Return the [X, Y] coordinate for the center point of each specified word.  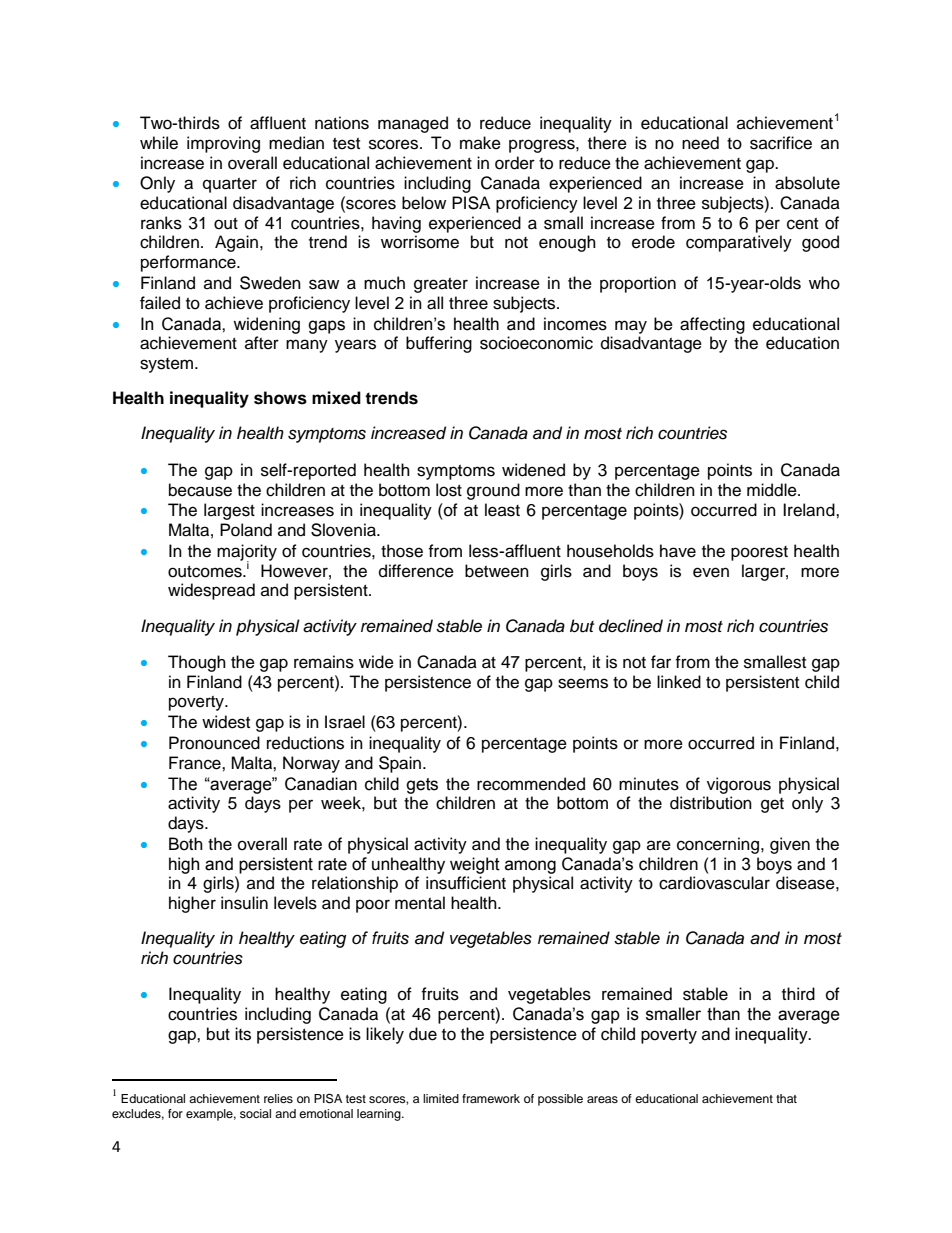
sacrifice [781, 143]
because [200, 490]
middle [773, 490]
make [480, 143]
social [255, 1113]
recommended [531, 784]
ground [493, 491]
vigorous [739, 785]
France [196, 763]
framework [491, 1098]
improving [223, 144]
